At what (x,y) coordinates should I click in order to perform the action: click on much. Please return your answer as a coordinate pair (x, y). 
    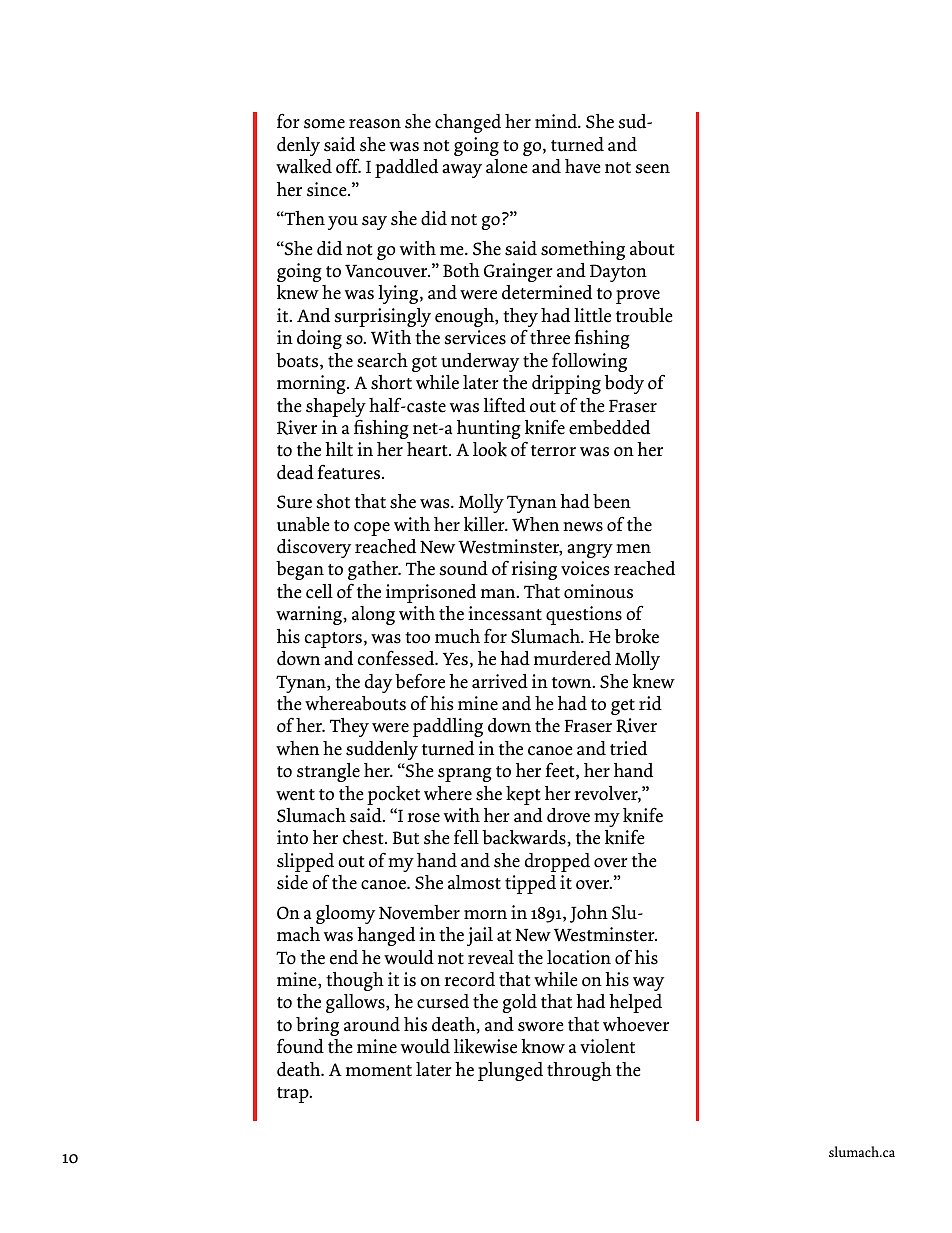
    Looking at the image, I should click on (457, 636).
